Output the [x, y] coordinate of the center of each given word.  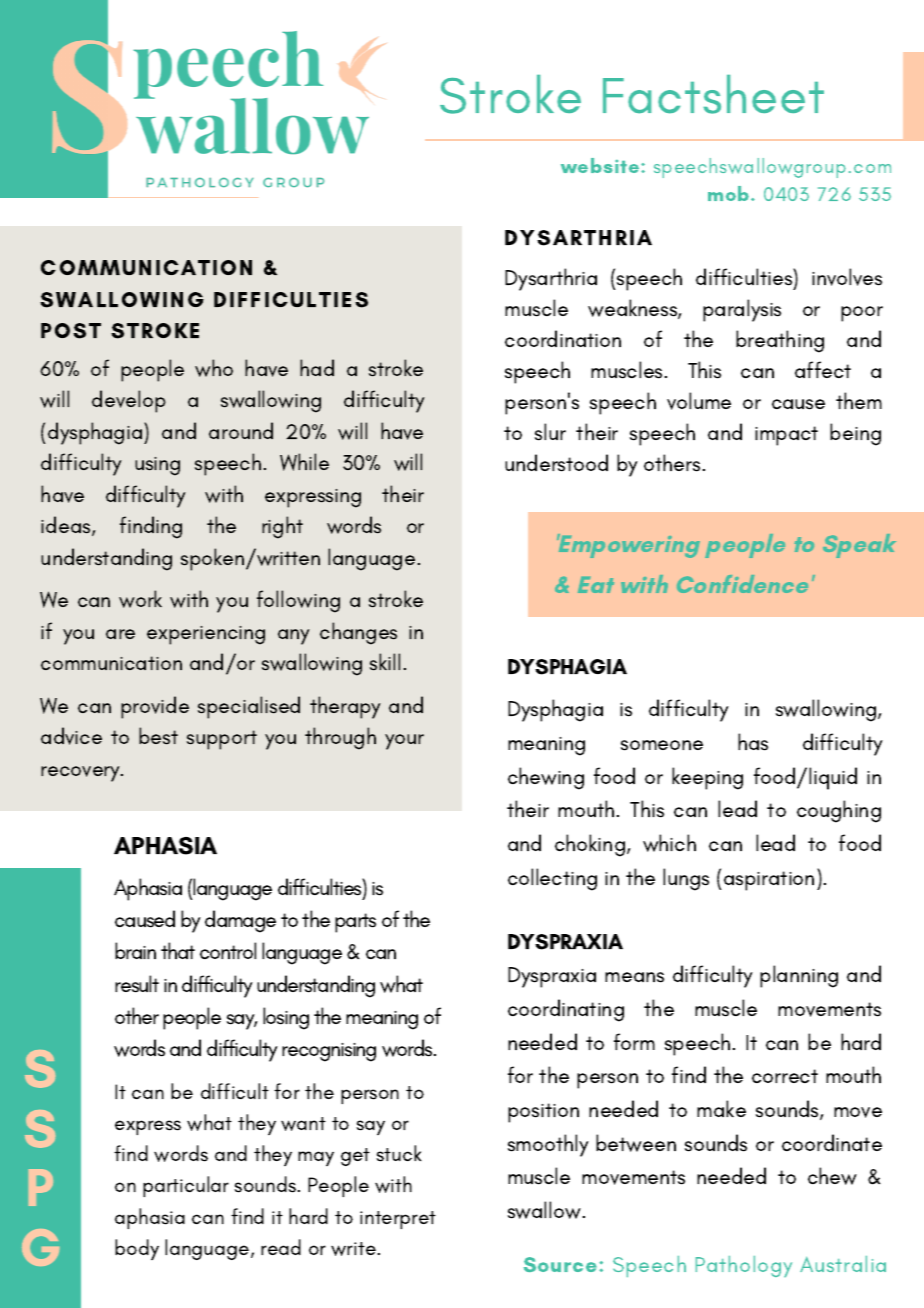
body [137, 1249]
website [601, 165]
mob [730, 193]
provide [155, 707]
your [404, 742]
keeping [707, 778]
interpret [398, 1220]
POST [71, 331]
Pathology [744, 1266]
